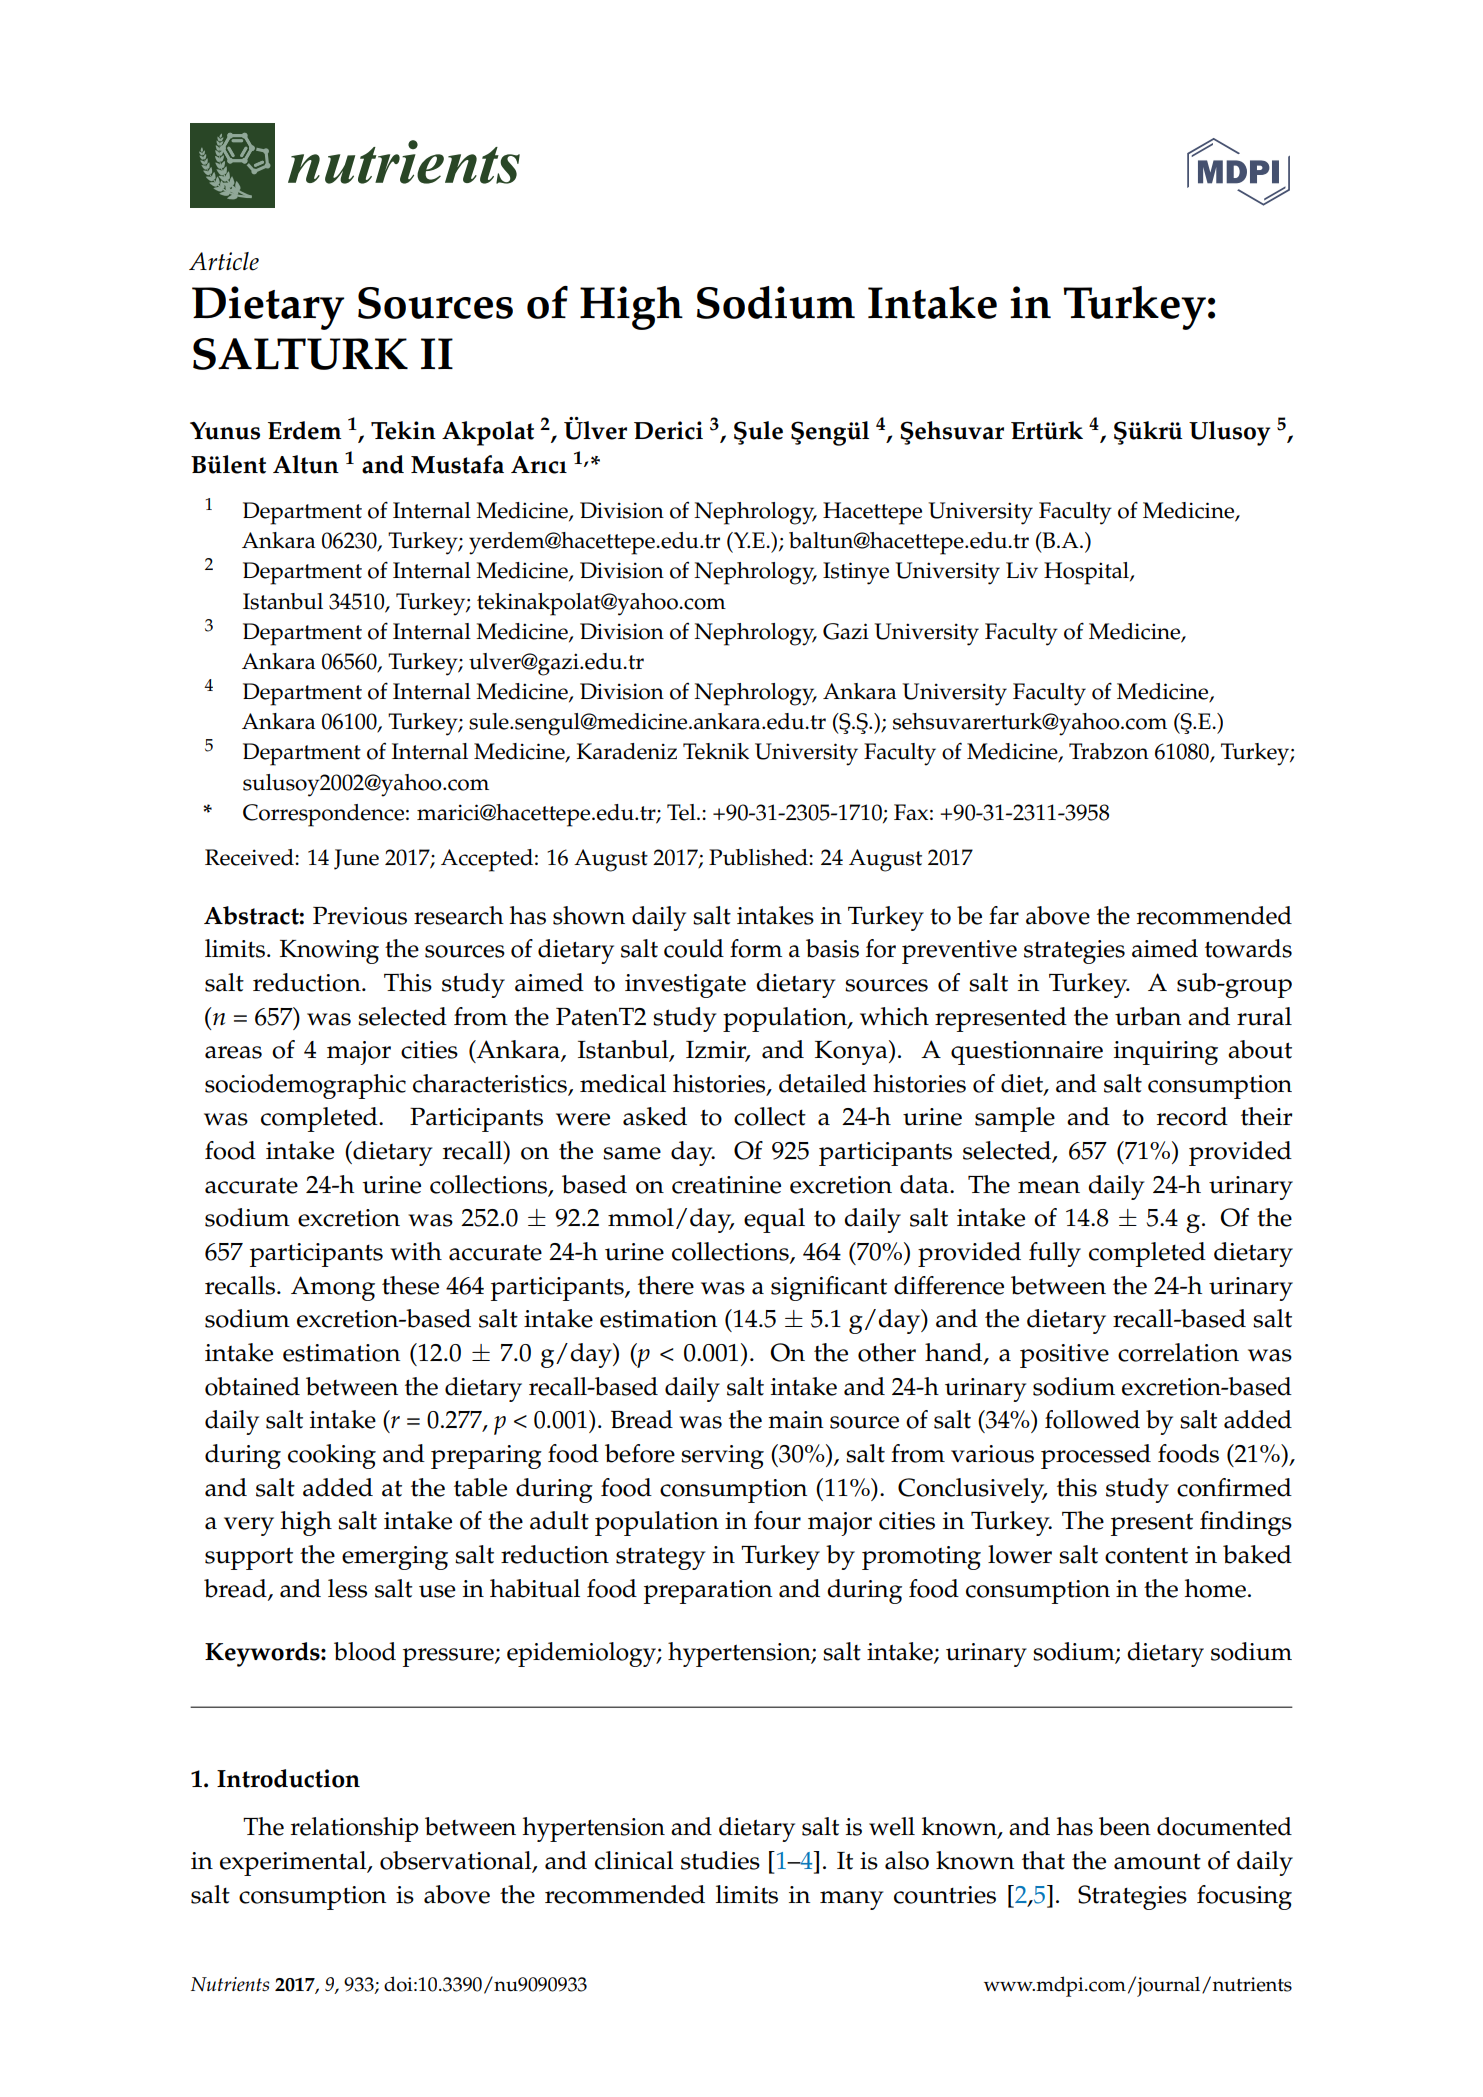  I want to click on Article, so click(224, 261).
